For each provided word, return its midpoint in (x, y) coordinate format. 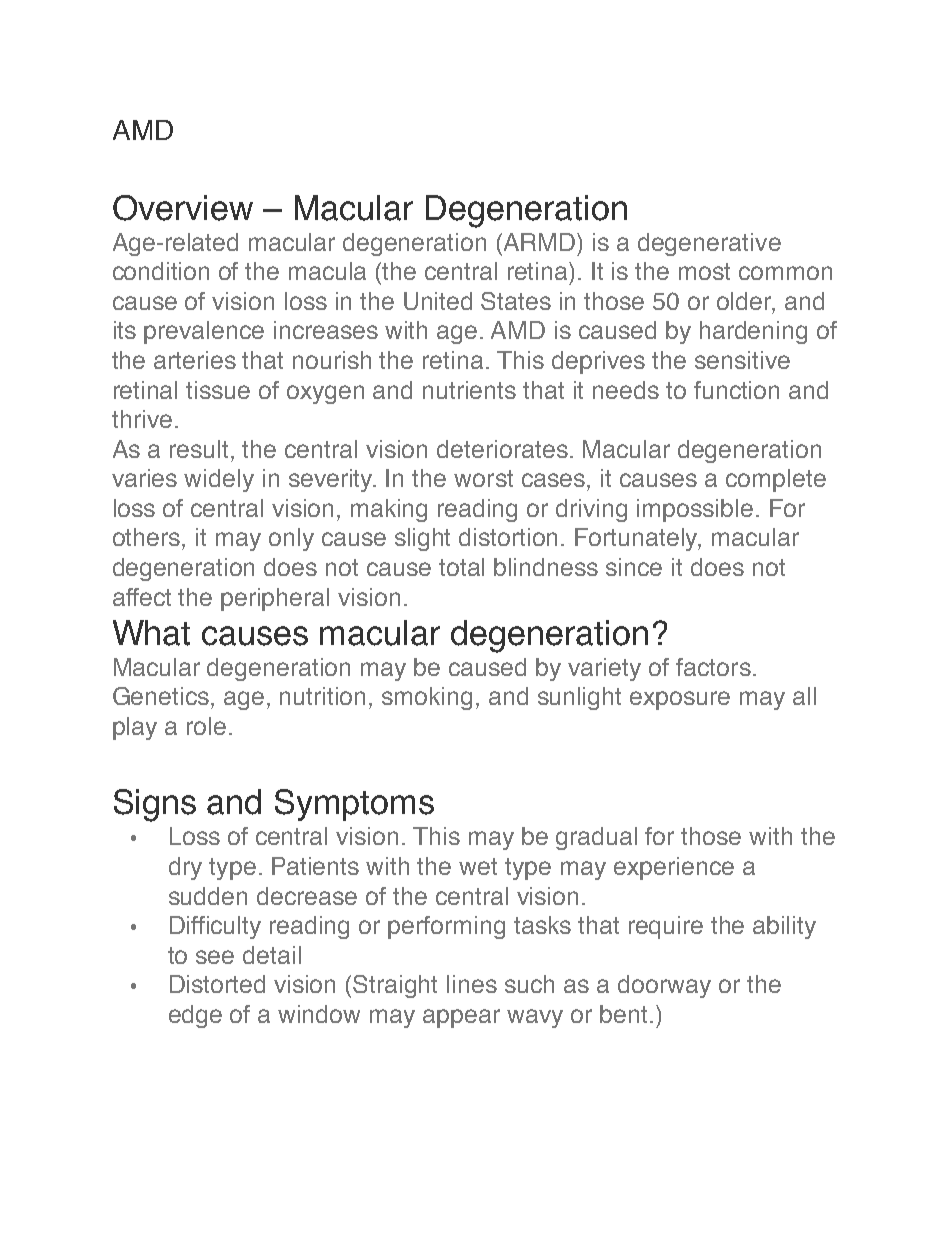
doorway (664, 986)
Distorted (217, 984)
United (438, 301)
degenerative (709, 244)
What (151, 633)
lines (472, 984)
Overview (183, 208)
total (461, 567)
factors (713, 667)
